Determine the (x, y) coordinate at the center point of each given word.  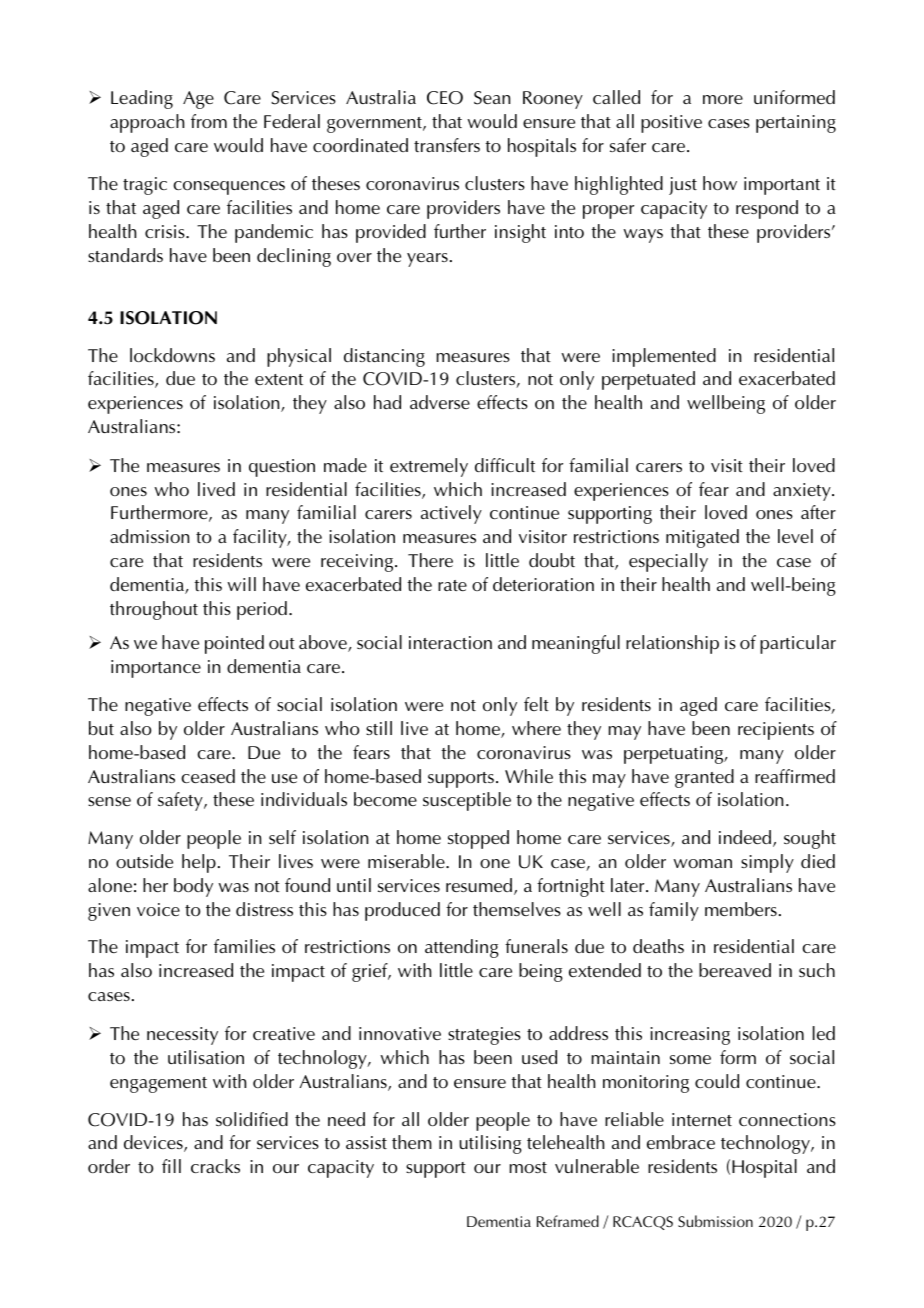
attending (462, 948)
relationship (672, 644)
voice (158, 909)
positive (671, 124)
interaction (450, 642)
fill (171, 1166)
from (209, 121)
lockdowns (172, 355)
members (741, 909)
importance (156, 669)
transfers (447, 145)
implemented (664, 357)
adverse (440, 402)
